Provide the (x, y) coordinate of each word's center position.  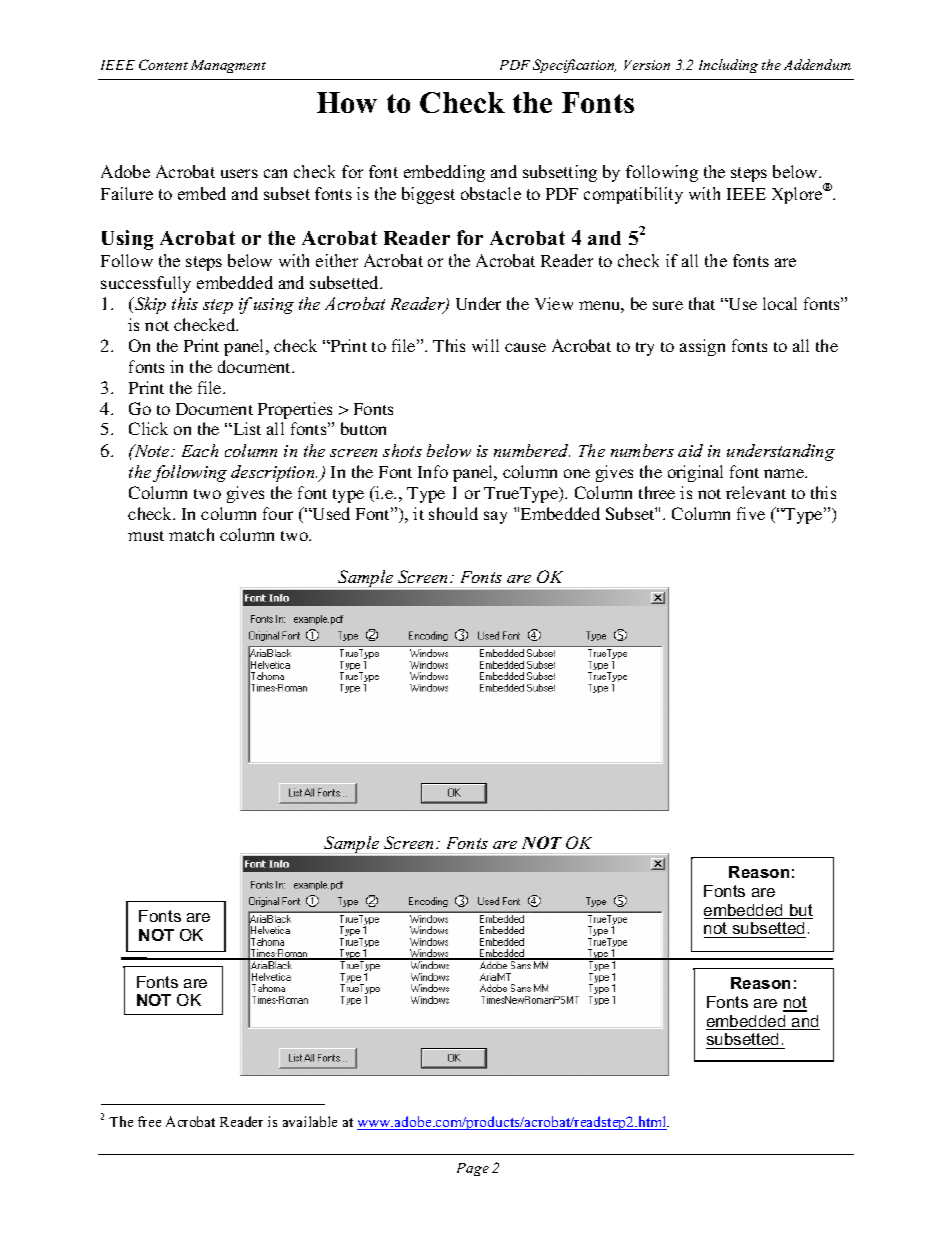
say (495, 517)
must (146, 536)
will (485, 345)
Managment (228, 66)
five (751, 513)
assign (702, 347)
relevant (756, 492)
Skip (149, 305)
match (191, 534)
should (453, 513)
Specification (574, 66)
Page (473, 1169)
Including (728, 66)
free (149, 1121)
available (310, 1121)
